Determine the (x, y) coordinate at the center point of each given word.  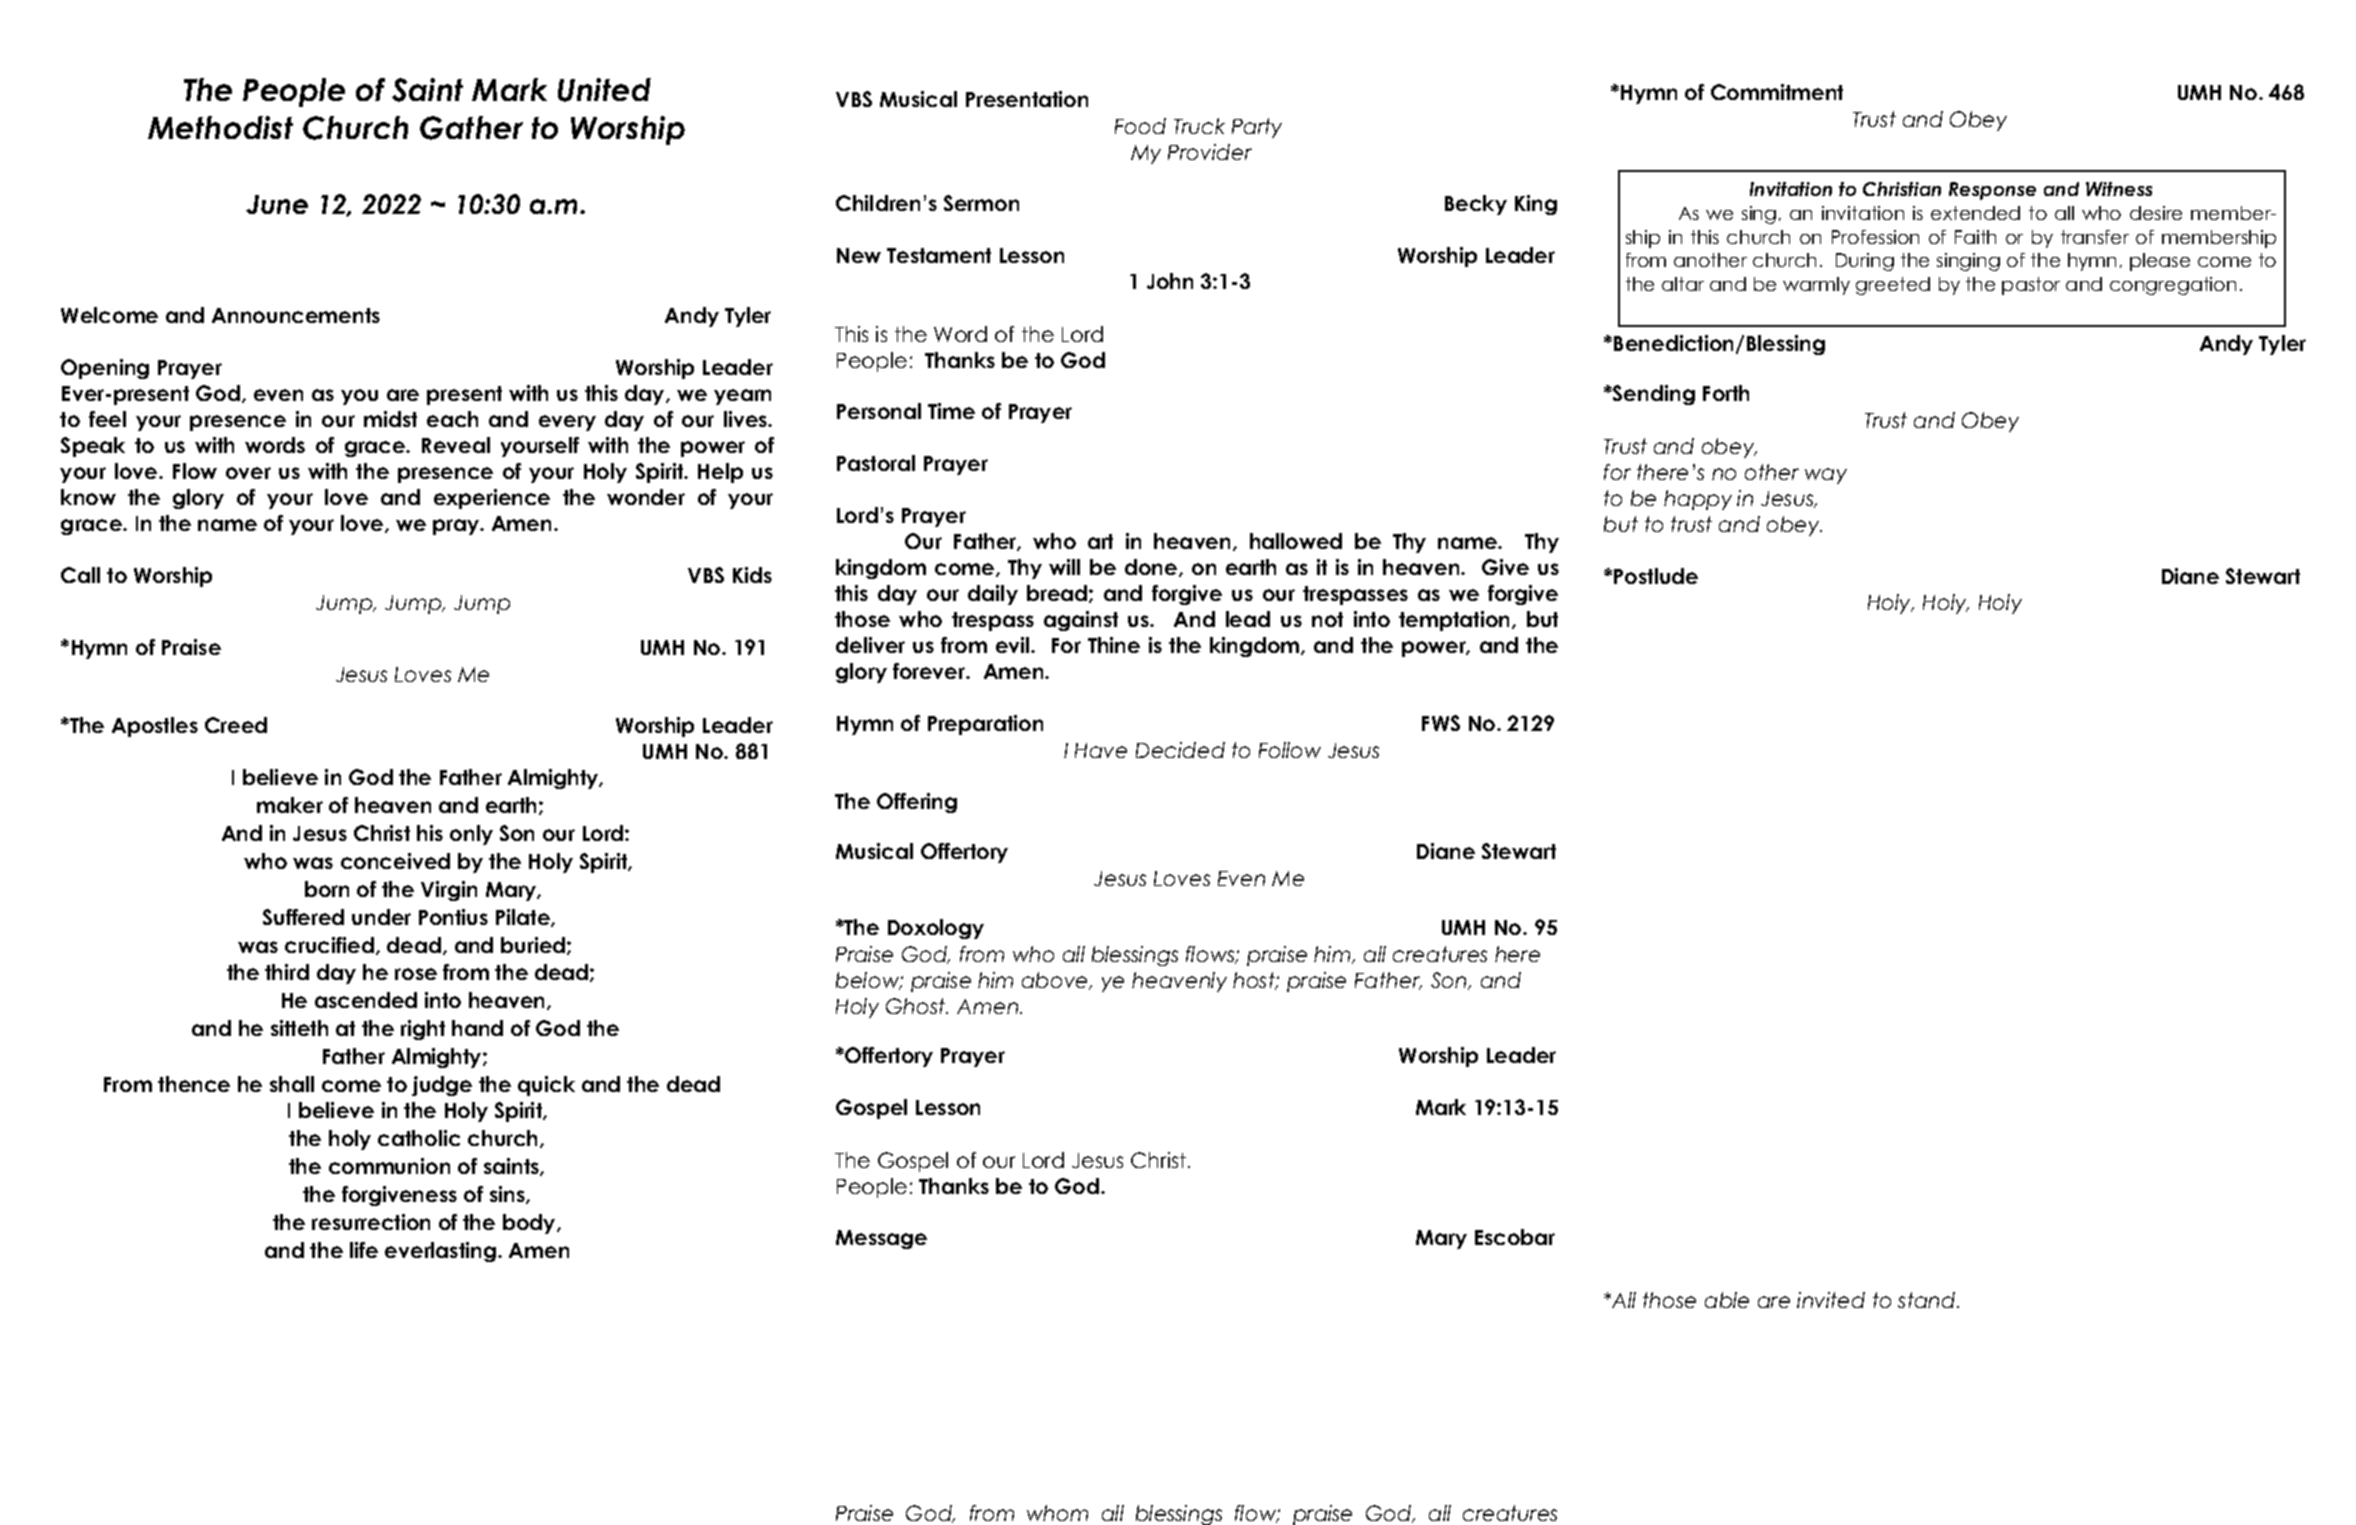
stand (1928, 1300)
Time (951, 411)
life (364, 1250)
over (248, 473)
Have (1101, 750)
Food (1140, 126)
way (1826, 476)
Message (881, 1239)
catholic (419, 1138)
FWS (1441, 723)
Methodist (220, 127)
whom (1057, 1513)
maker (290, 805)
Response (1992, 191)
